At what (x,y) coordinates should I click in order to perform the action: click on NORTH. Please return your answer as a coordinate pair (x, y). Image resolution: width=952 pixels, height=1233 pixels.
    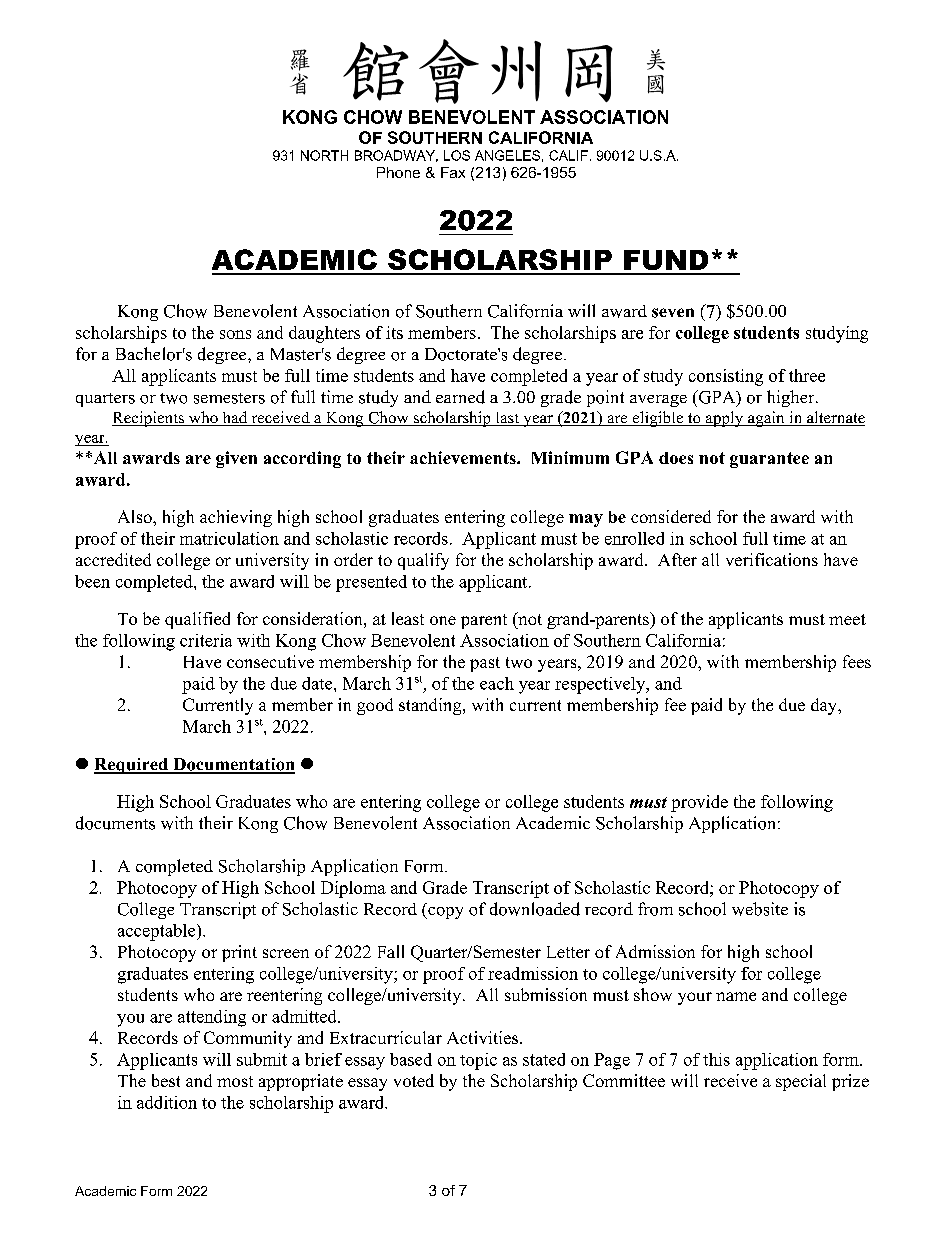
    Looking at the image, I should click on (324, 155).
